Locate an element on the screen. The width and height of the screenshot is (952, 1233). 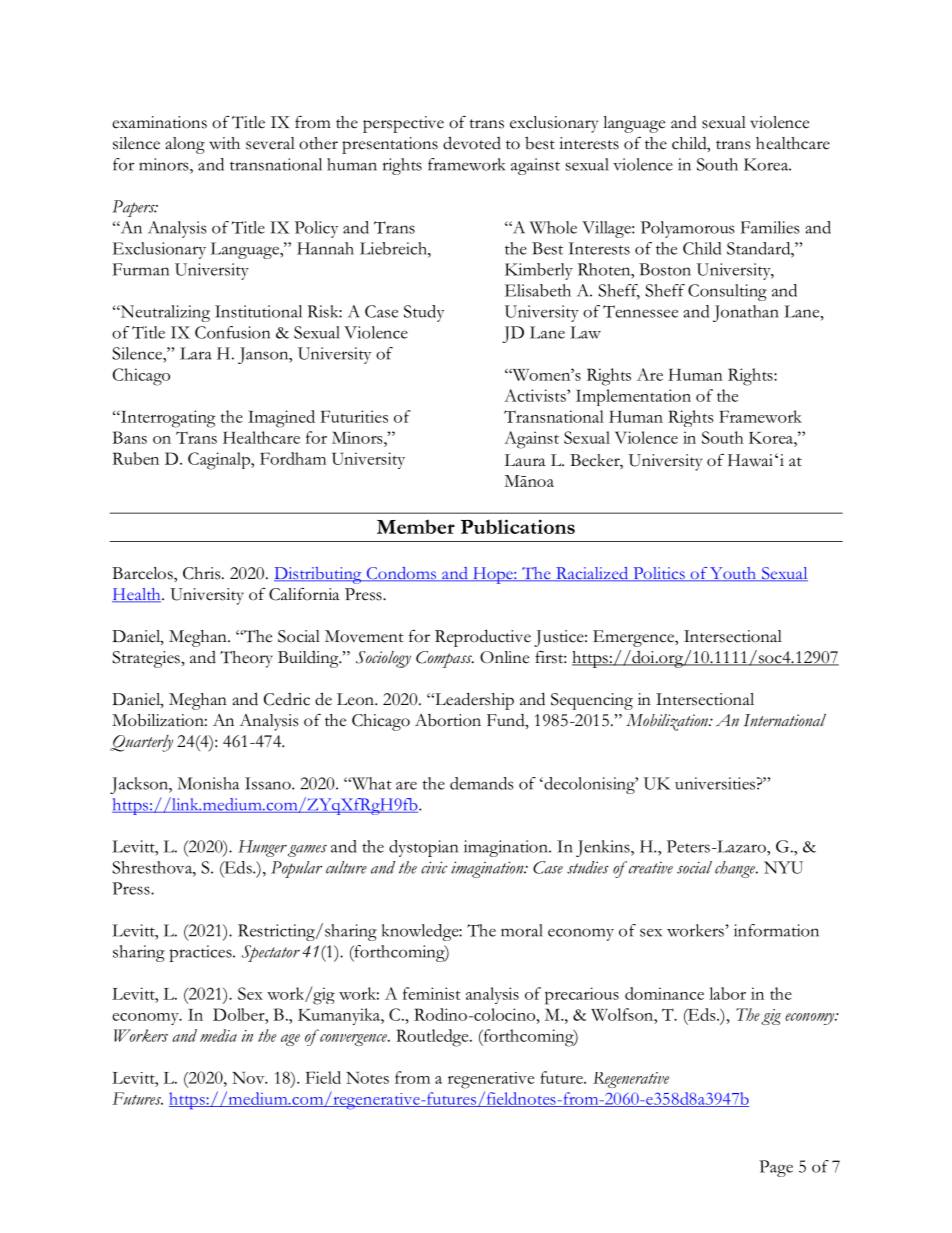
with is located at coordinates (224, 143).
